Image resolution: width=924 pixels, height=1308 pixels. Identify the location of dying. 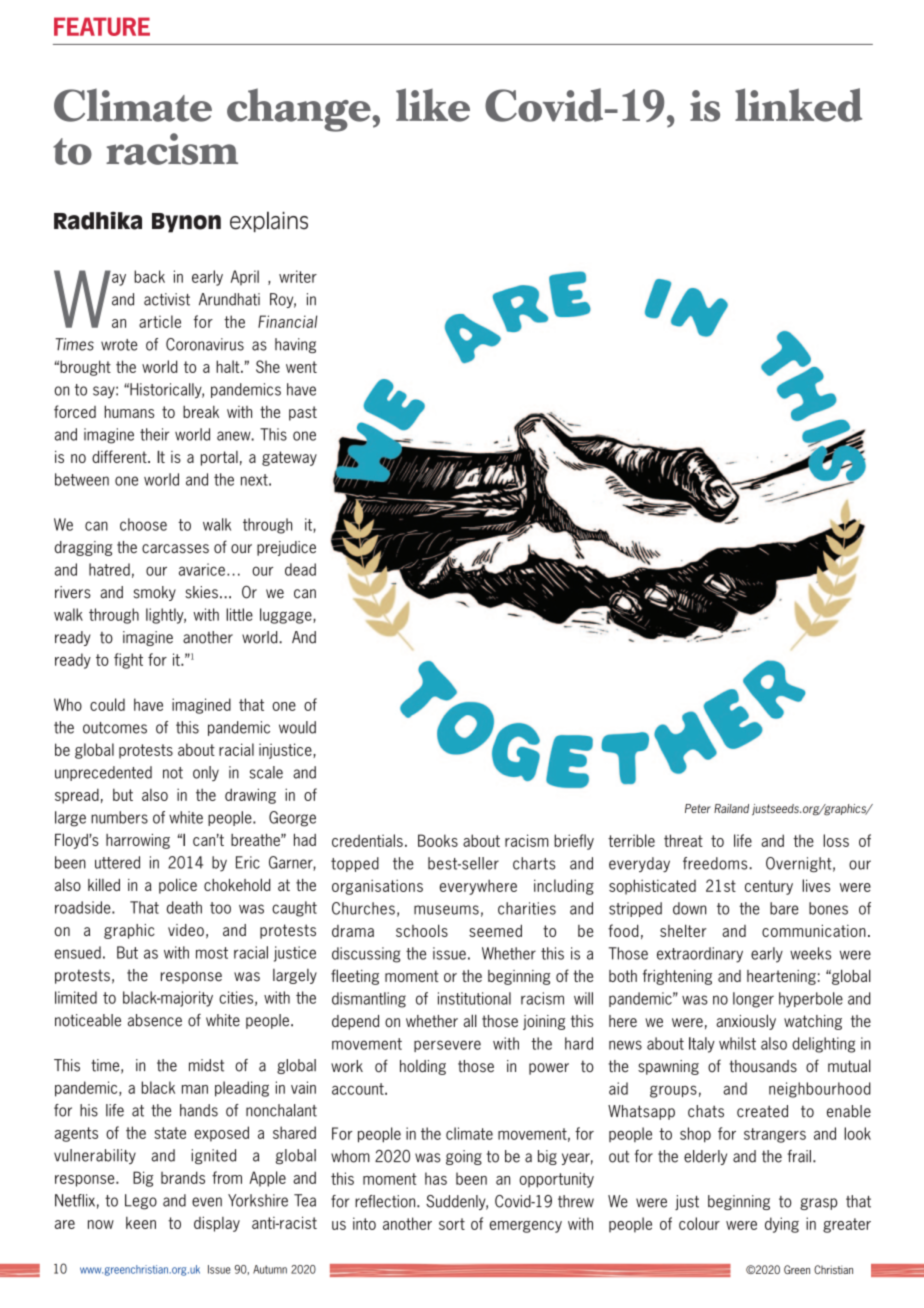
(782, 1225).
